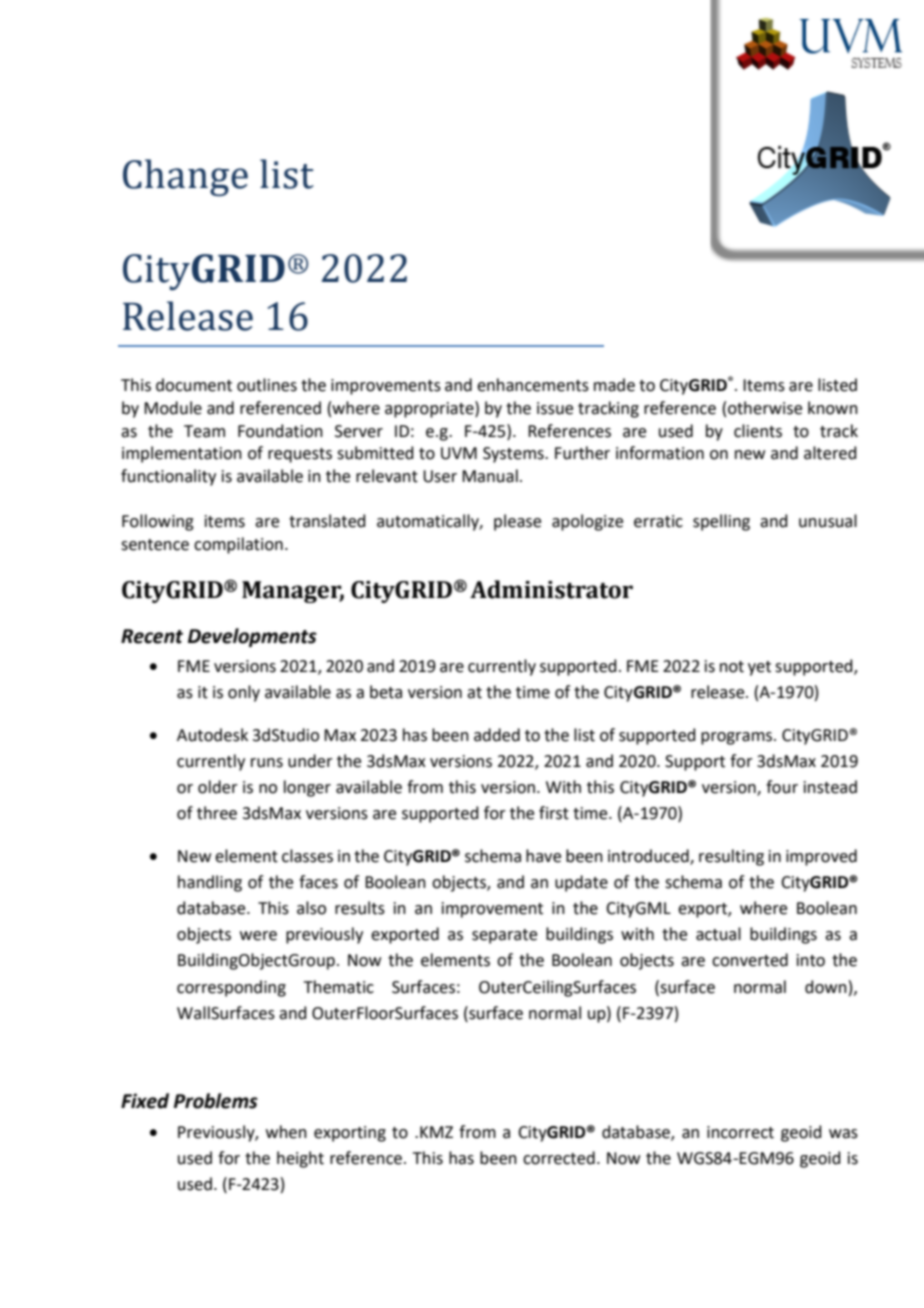 This screenshot has height=1308, width=924. What do you see at coordinates (554, 813) in the screenshot?
I see `first` at bounding box center [554, 813].
